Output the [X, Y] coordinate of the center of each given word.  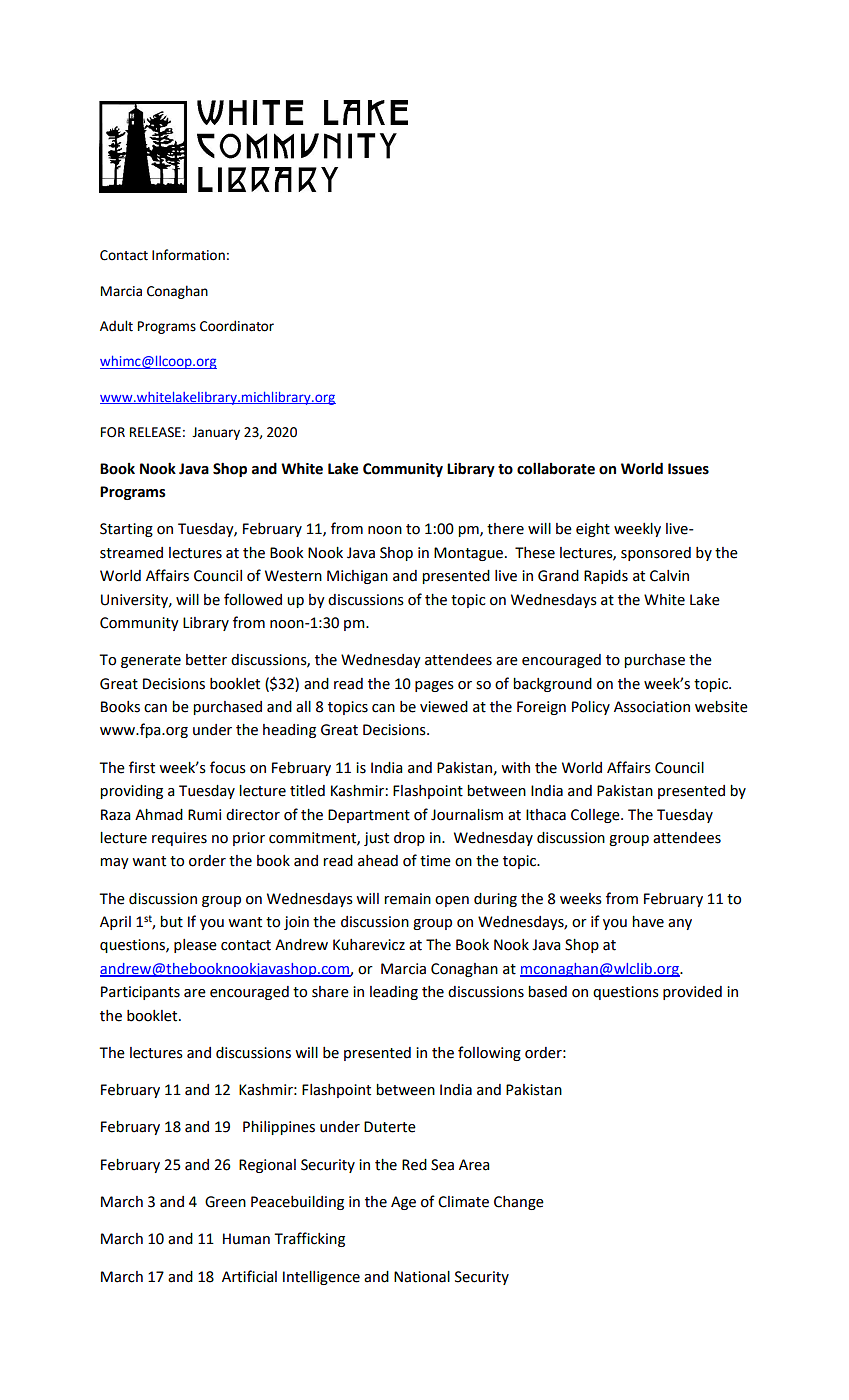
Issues [688, 469]
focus [228, 767]
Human [246, 1239]
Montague [470, 554]
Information [188, 255]
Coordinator [237, 326]
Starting [126, 530]
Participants [140, 993]
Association [652, 707]
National [422, 1277]
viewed [444, 707]
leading [394, 993]
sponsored [656, 554]
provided [692, 993]
